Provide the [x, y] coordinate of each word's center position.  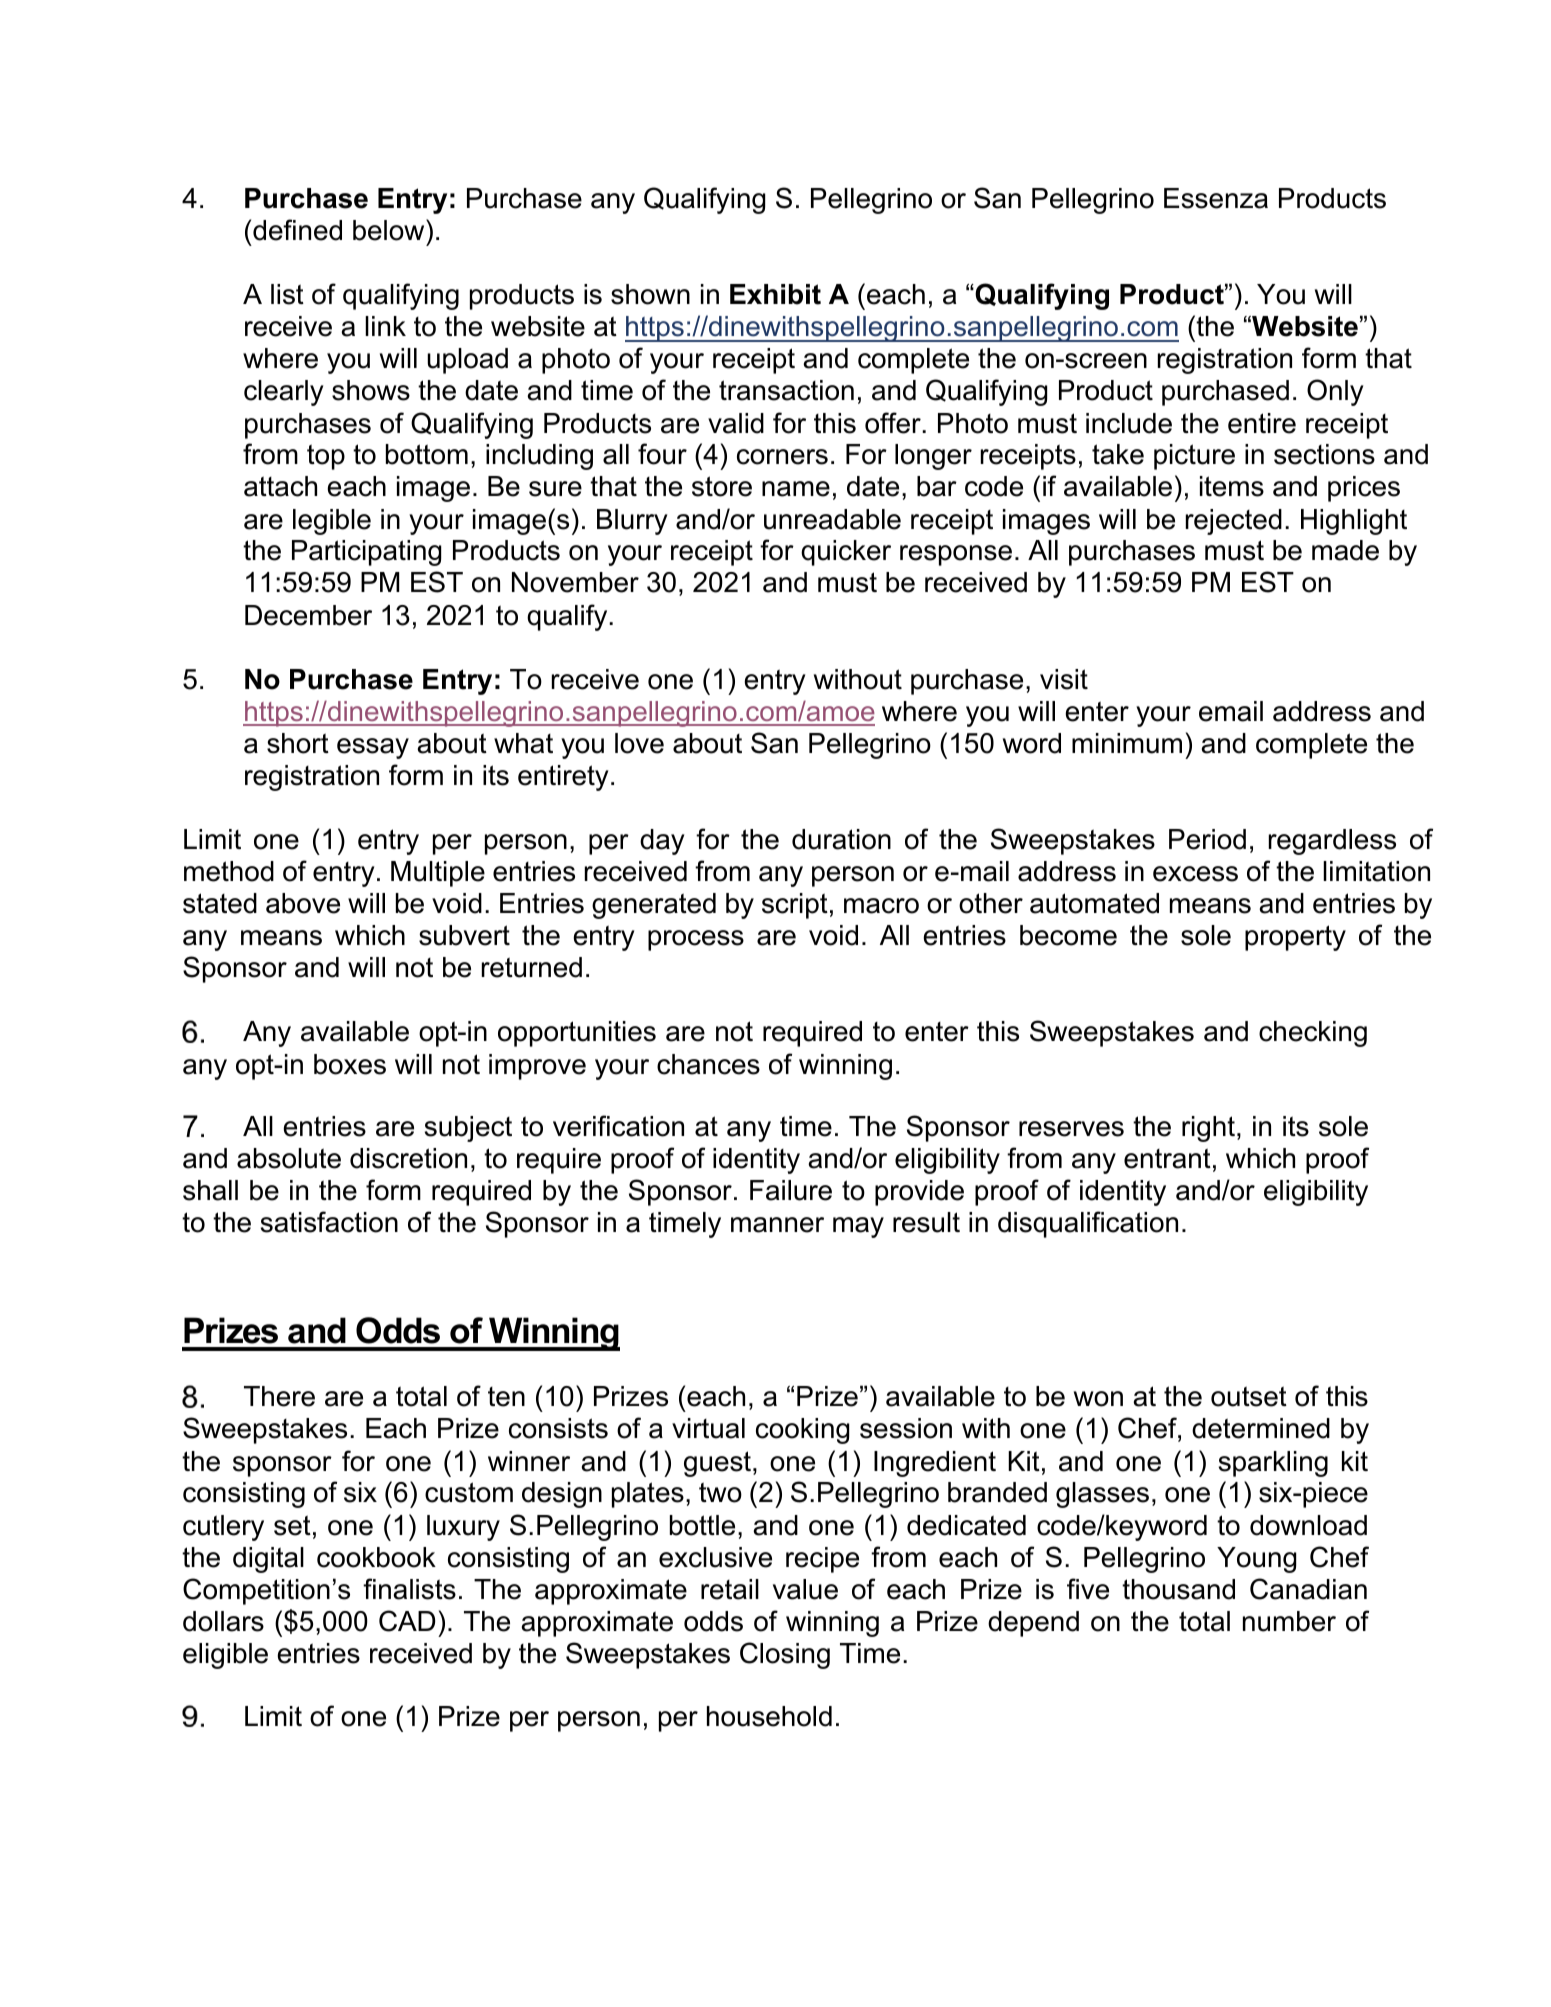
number [1289, 1621]
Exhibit [775, 294]
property [1295, 938]
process [696, 940]
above [303, 903]
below [390, 230]
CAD [407, 1621]
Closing [785, 1655]
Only [1335, 392]
